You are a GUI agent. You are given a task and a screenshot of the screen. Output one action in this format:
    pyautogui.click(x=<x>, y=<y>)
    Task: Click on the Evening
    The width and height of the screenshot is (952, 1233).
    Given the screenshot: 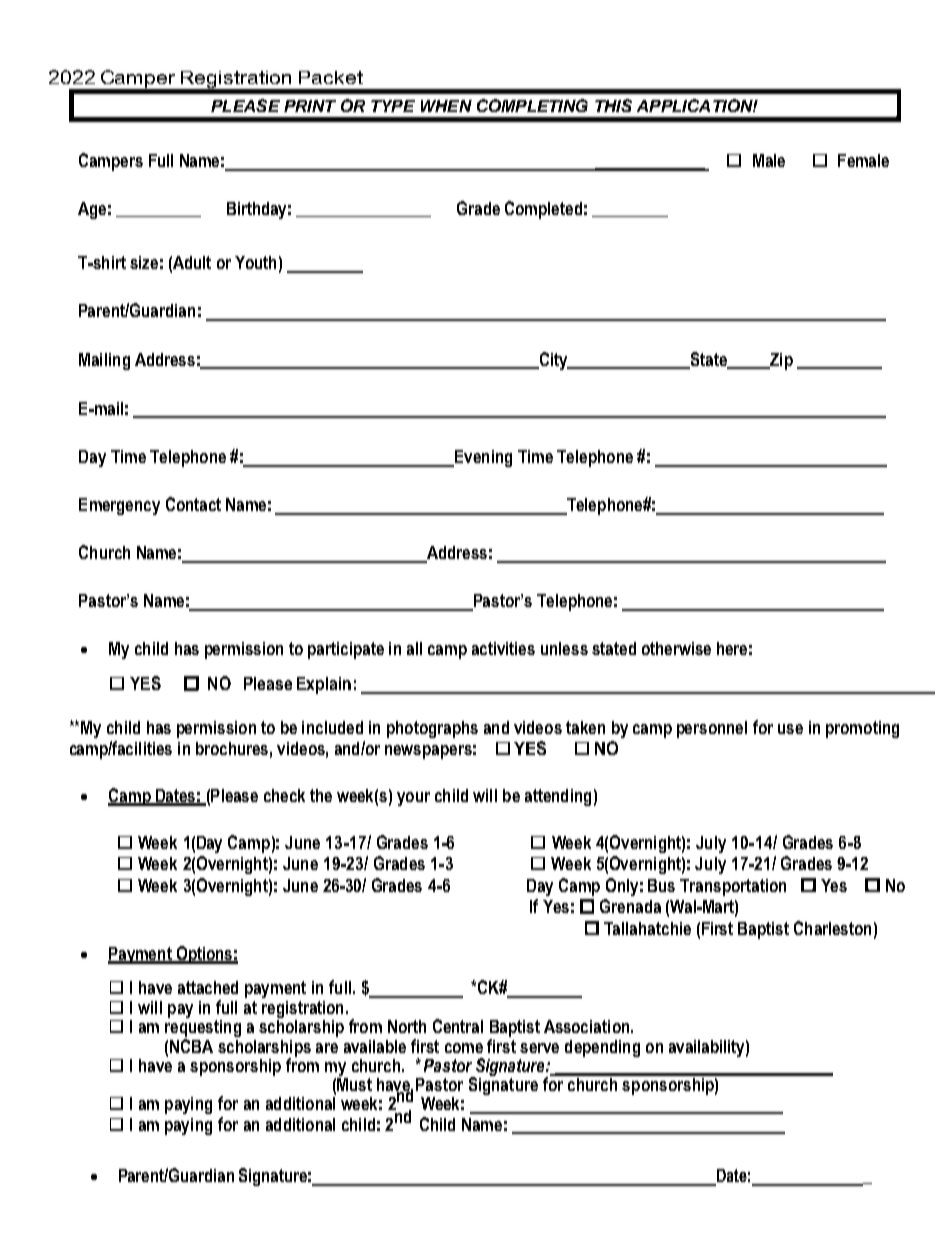 What is the action you would take?
    pyautogui.click(x=482, y=458)
